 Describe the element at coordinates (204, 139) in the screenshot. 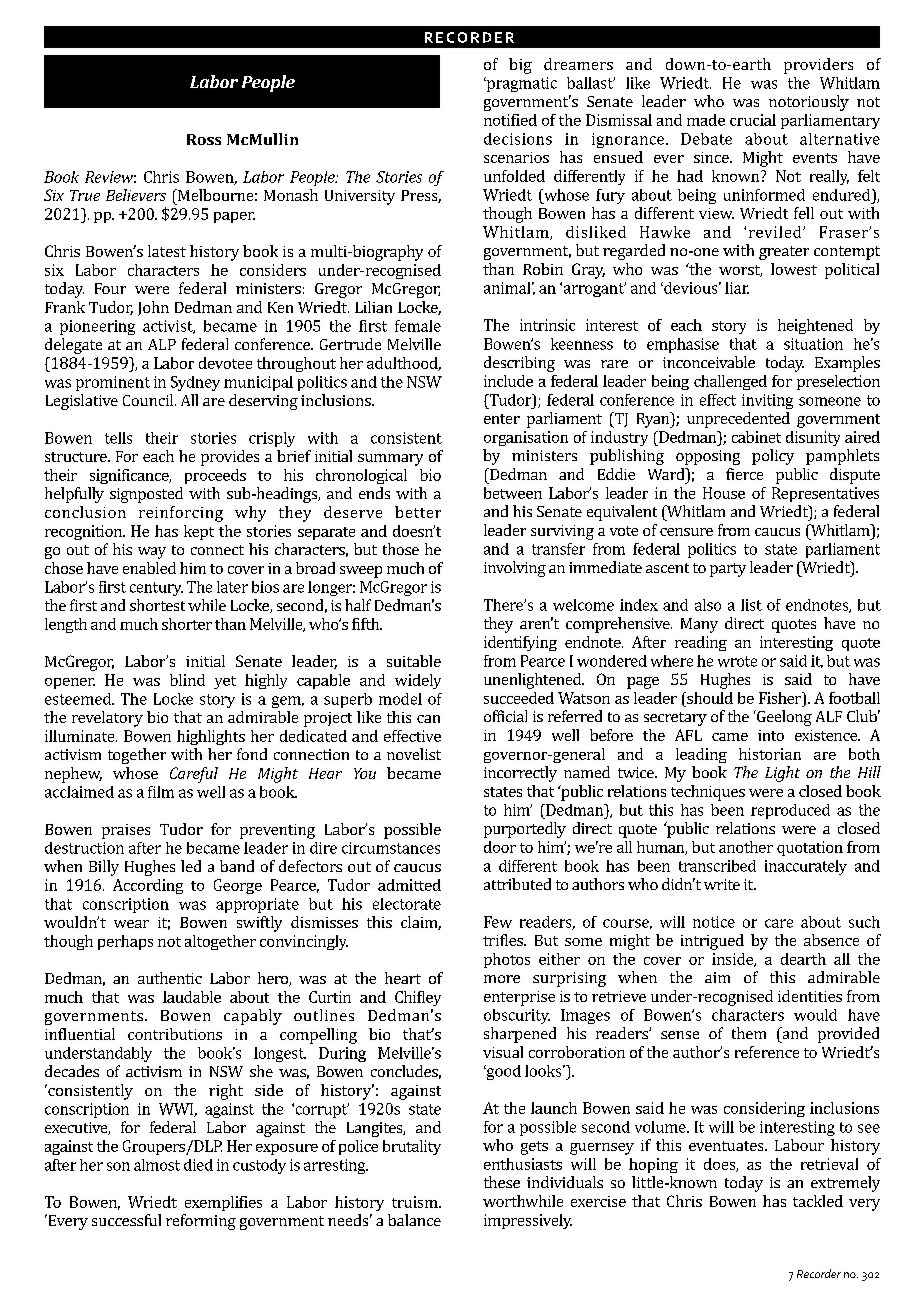

I see `Ross` at that location.
